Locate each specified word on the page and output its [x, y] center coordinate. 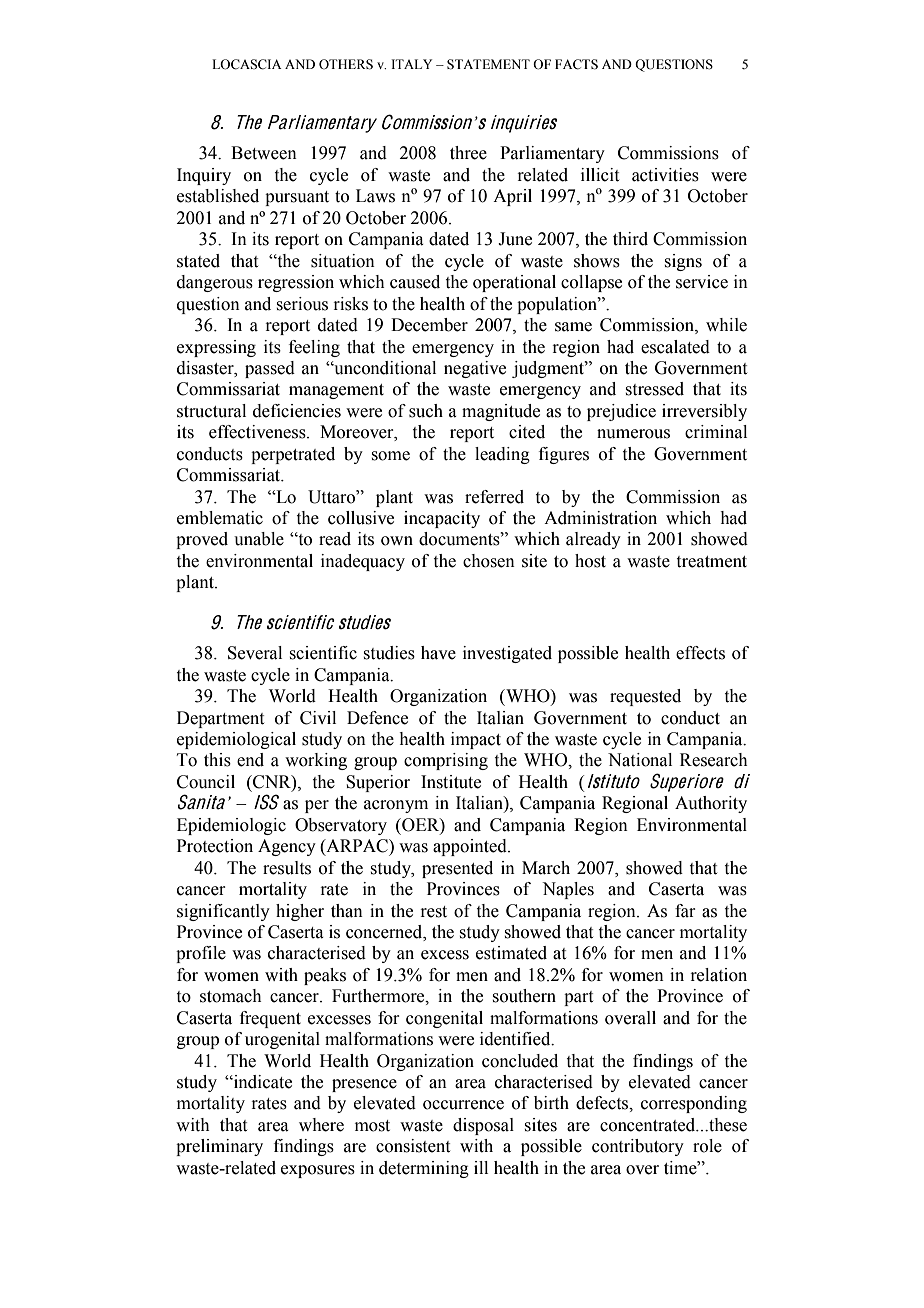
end [250, 760]
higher [300, 912]
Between [264, 153]
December [429, 325]
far [685, 911]
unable [259, 539]
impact [476, 740]
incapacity [442, 519]
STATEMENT [488, 64]
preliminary [219, 1147]
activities [665, 175]
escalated [675, 347]
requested [645, 697]
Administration [600, 518]
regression [296, 283]
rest [433, 912]
